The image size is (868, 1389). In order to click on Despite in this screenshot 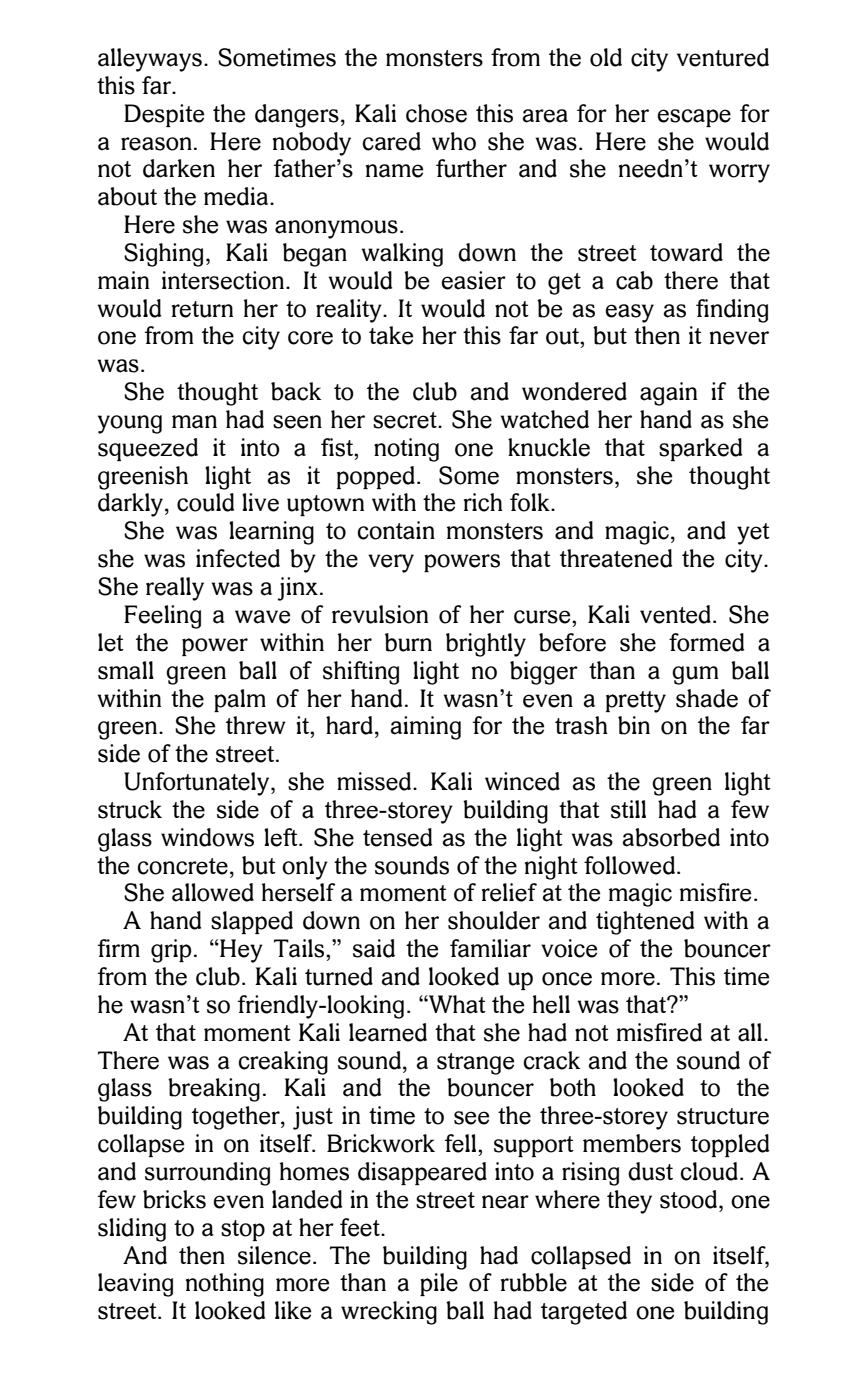, I will do `click(164, 115)`.
